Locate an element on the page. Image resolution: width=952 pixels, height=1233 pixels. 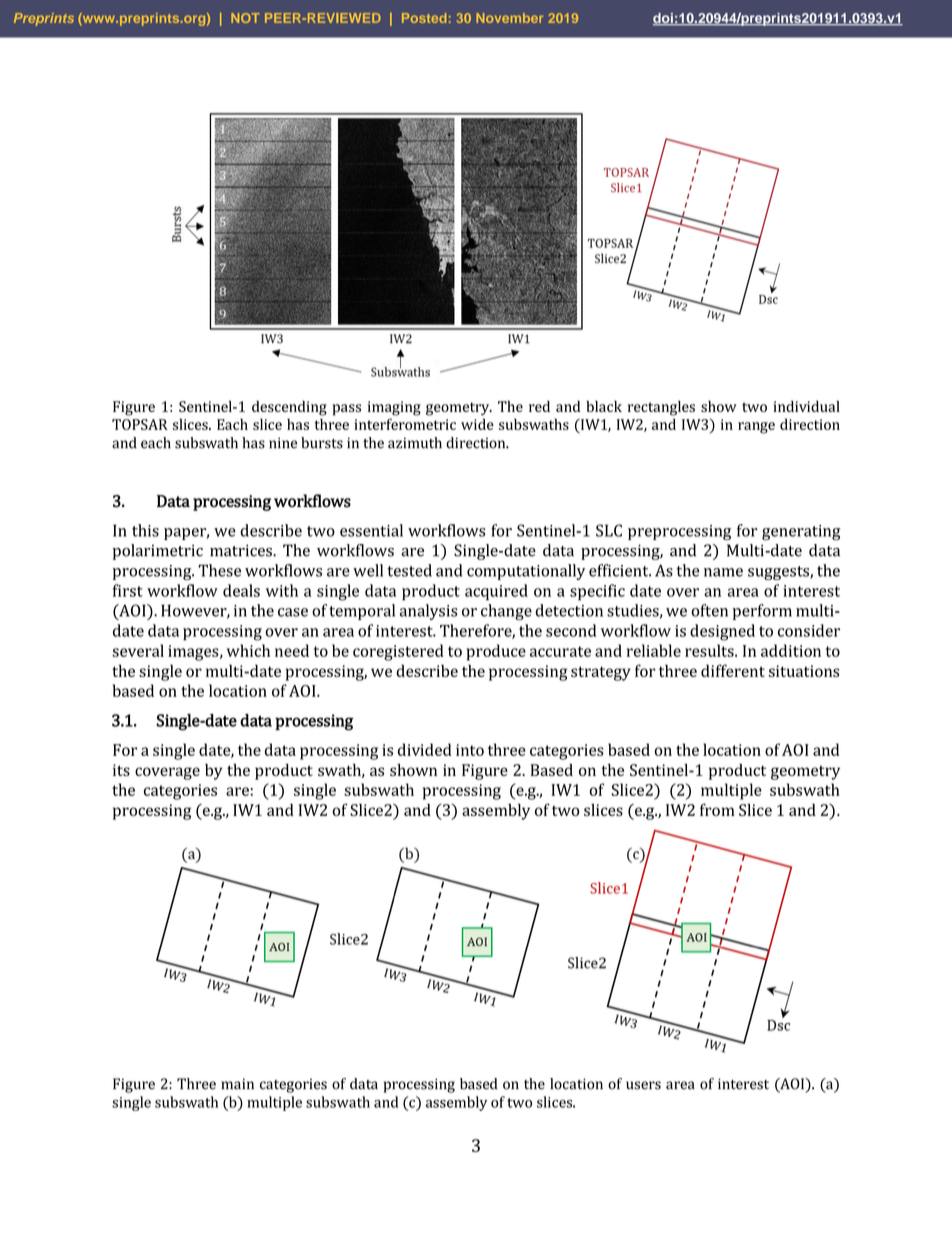
its is located at coordinates (121, 770).
